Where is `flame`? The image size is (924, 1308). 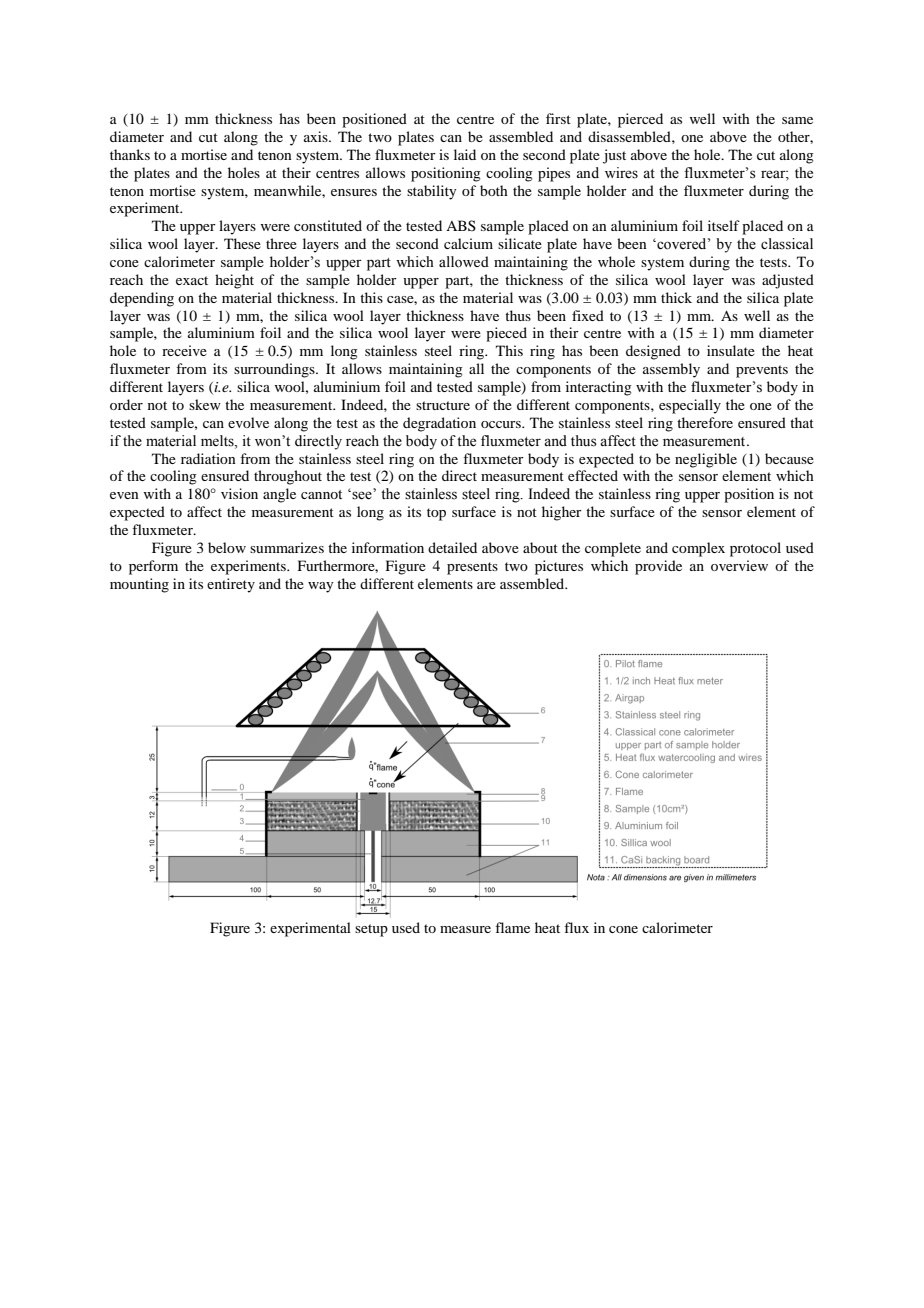 flame is located at coordinates (512, 927).
